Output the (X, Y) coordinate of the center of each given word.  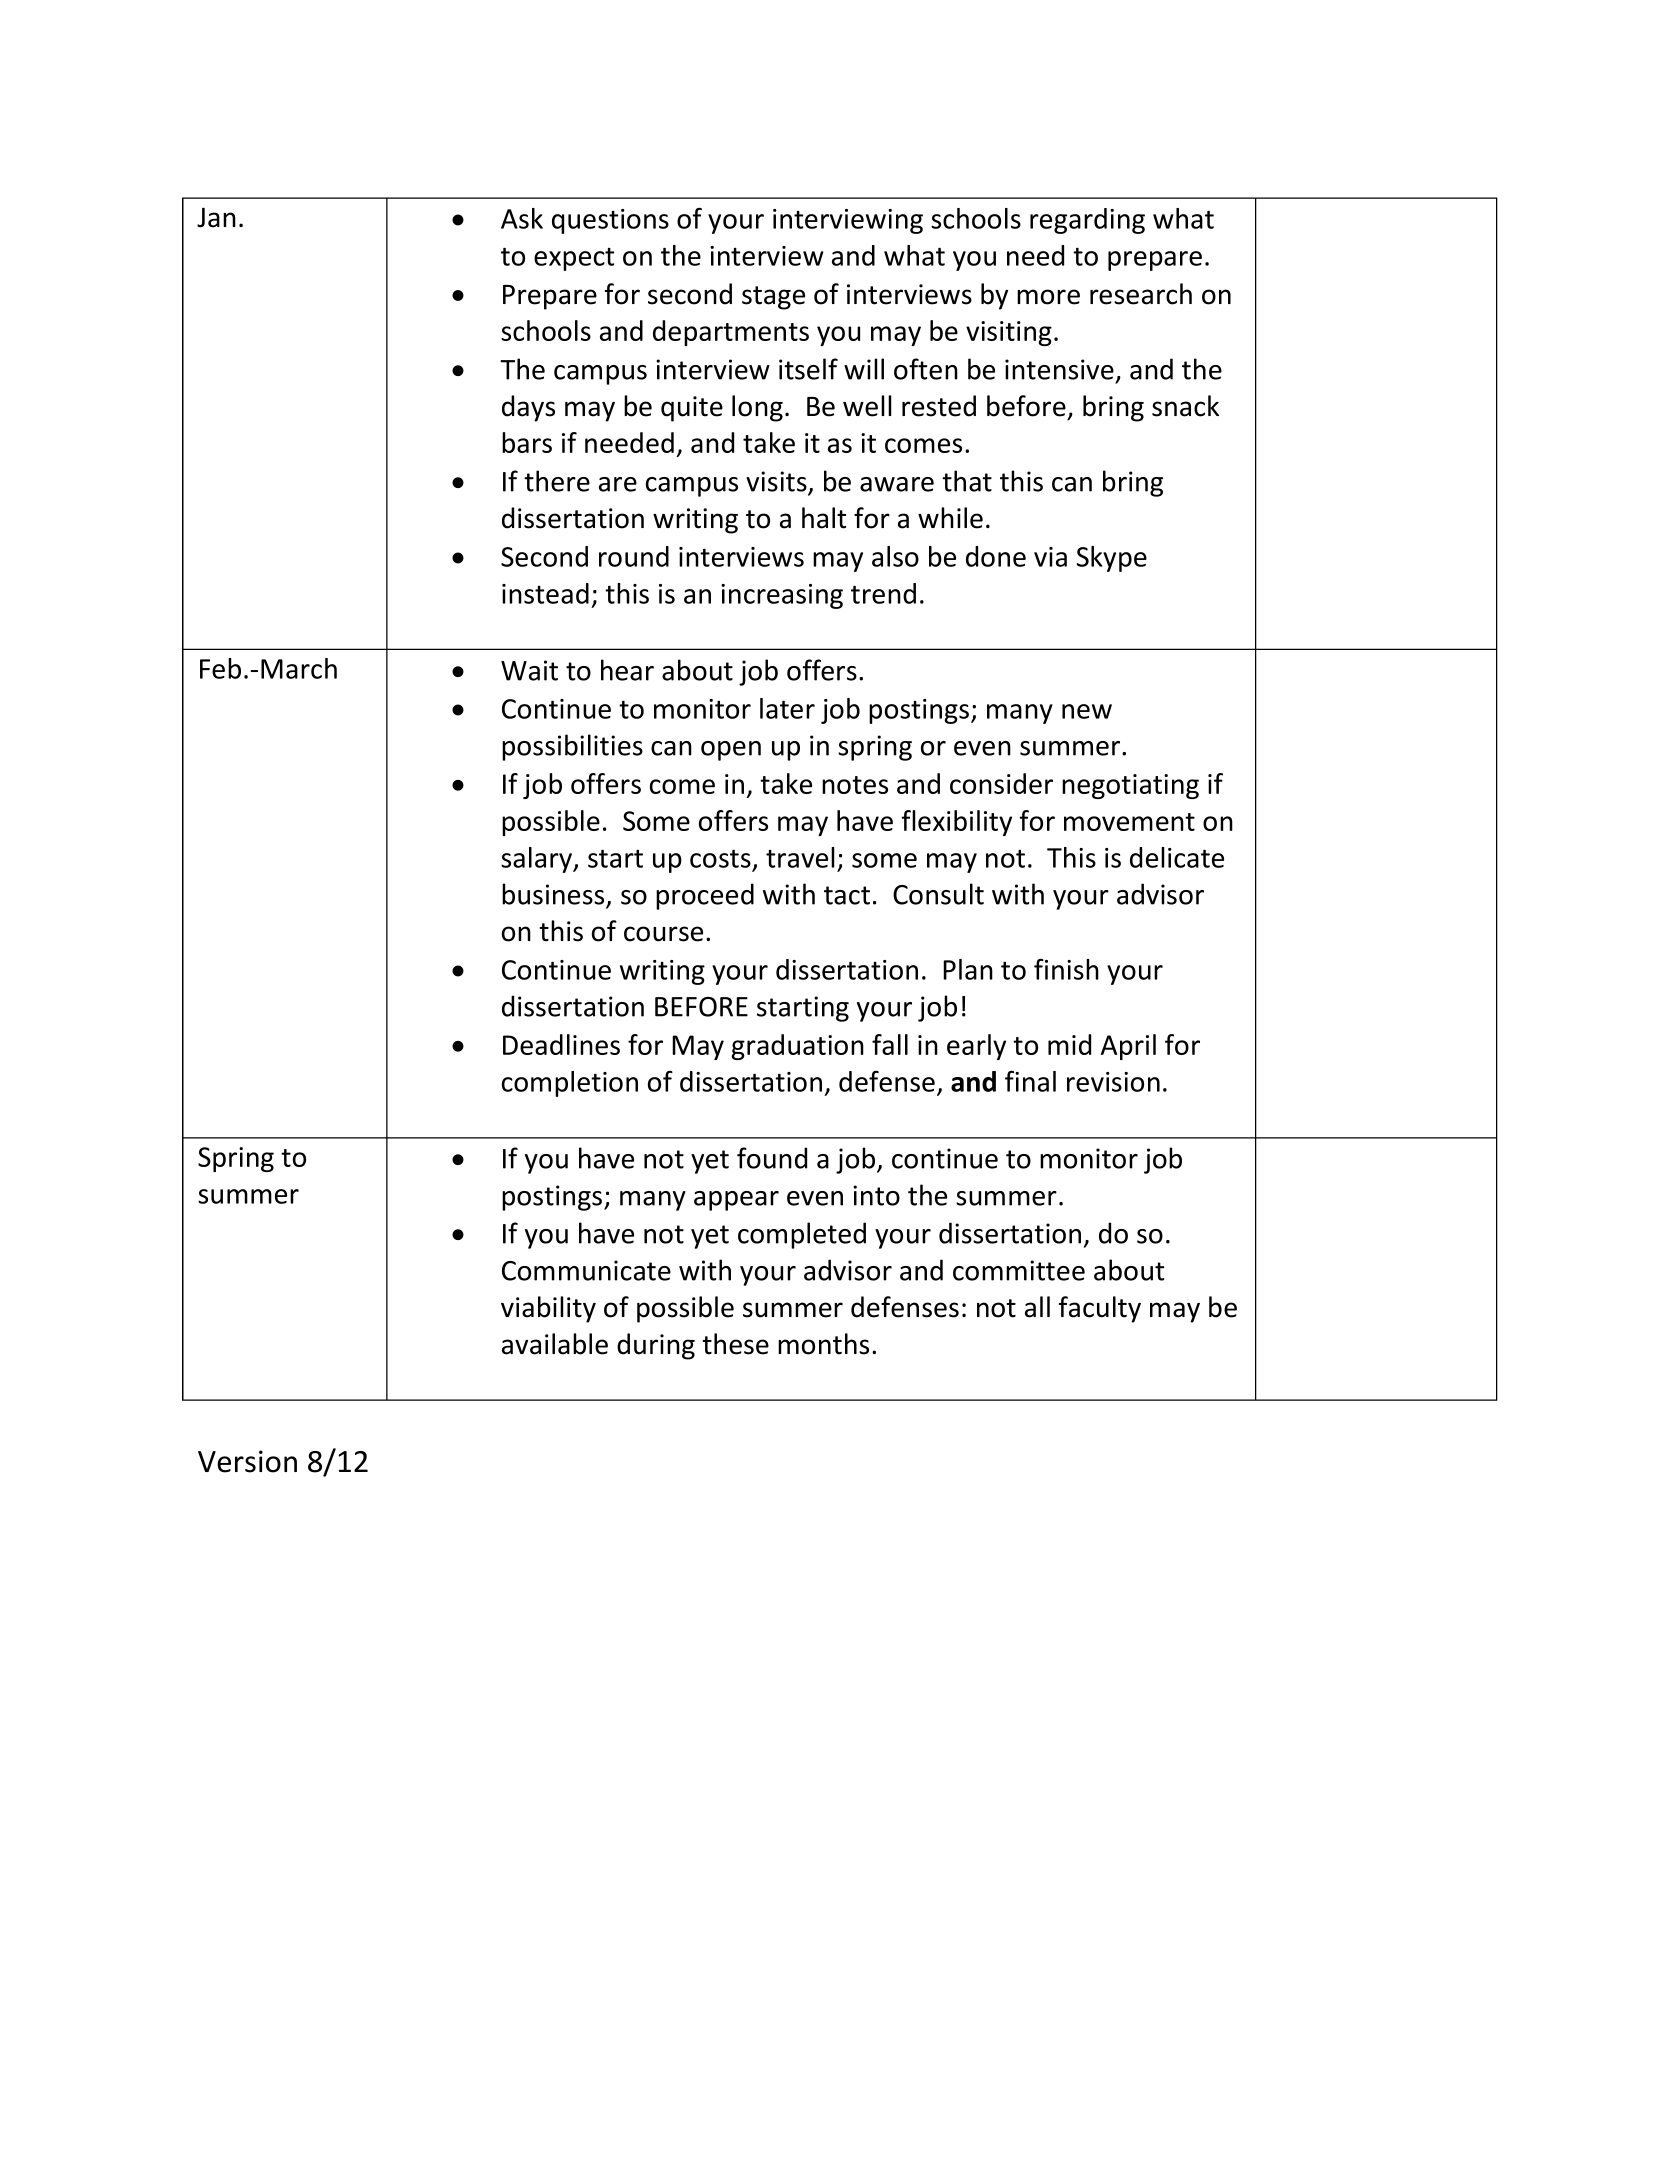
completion (570, 1084)
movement (1129, 822)
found (772, 1158)
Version (247, 1461)
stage (773, 298)
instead (545, 593)
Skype (1112, 559)
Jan (216, 217)
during (656, 1346)
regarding (1087, 221)
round (634, 556)
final (1030, 1081)
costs (720, 859)
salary (537, 860)
